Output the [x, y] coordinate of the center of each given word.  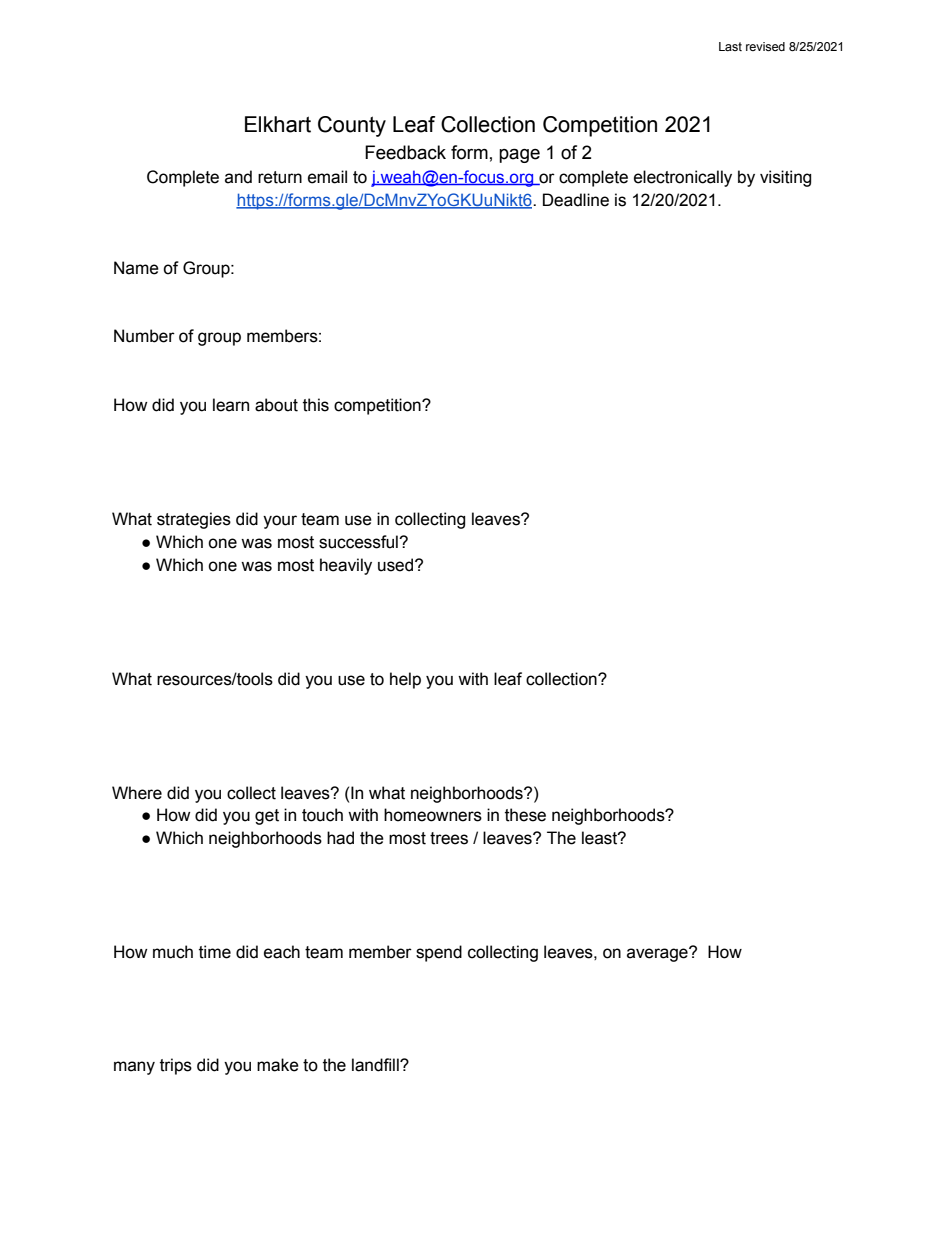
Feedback [405, 152]
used [397, 565]
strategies [194, 520]
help [405, 680]
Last [730, 46]
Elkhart [278, 124]
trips [176, 1066]
